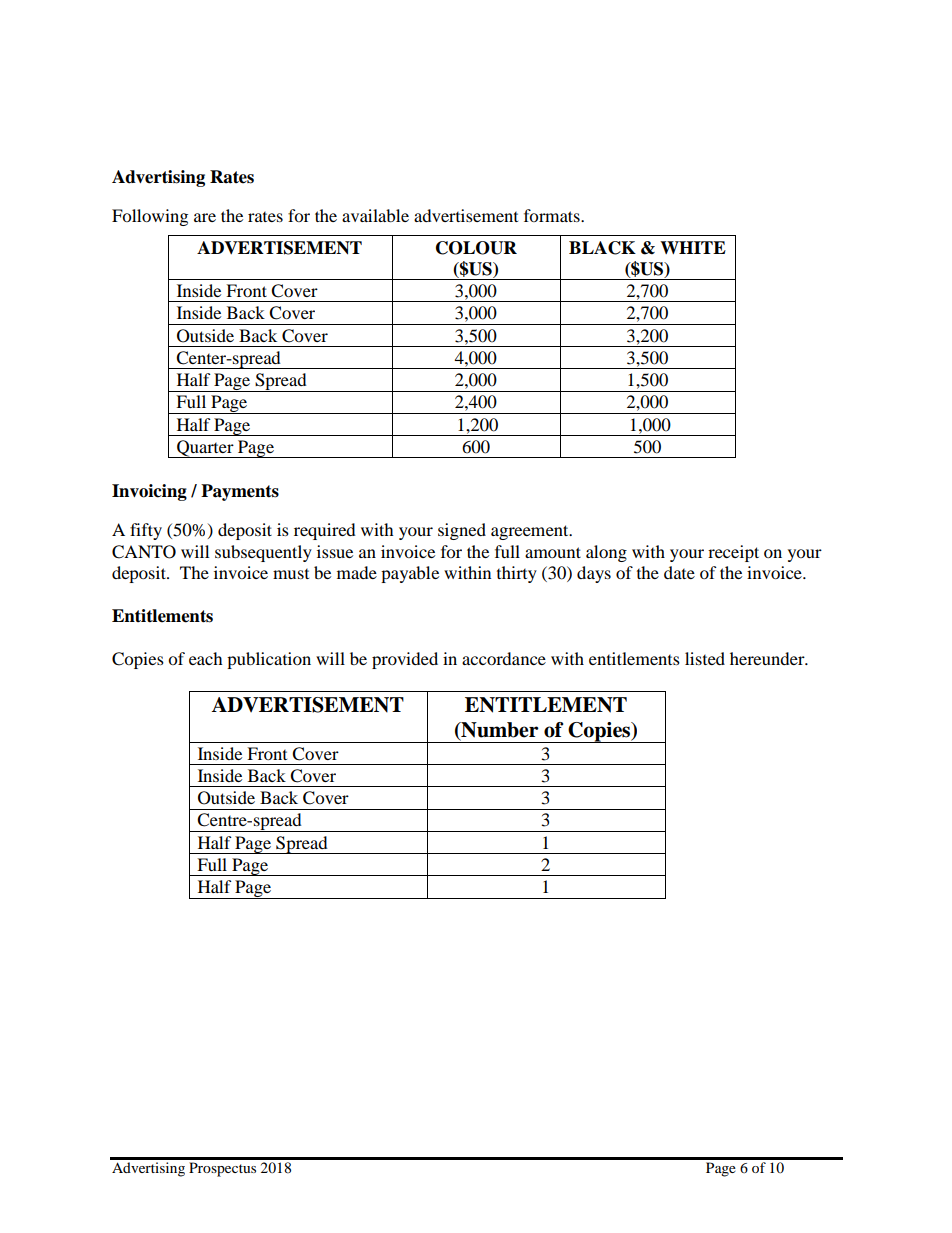 The width and height of the page is (952, 1233). Describe the element at coordinates (205, 449) in the page. I see `Quarter` at that location.
